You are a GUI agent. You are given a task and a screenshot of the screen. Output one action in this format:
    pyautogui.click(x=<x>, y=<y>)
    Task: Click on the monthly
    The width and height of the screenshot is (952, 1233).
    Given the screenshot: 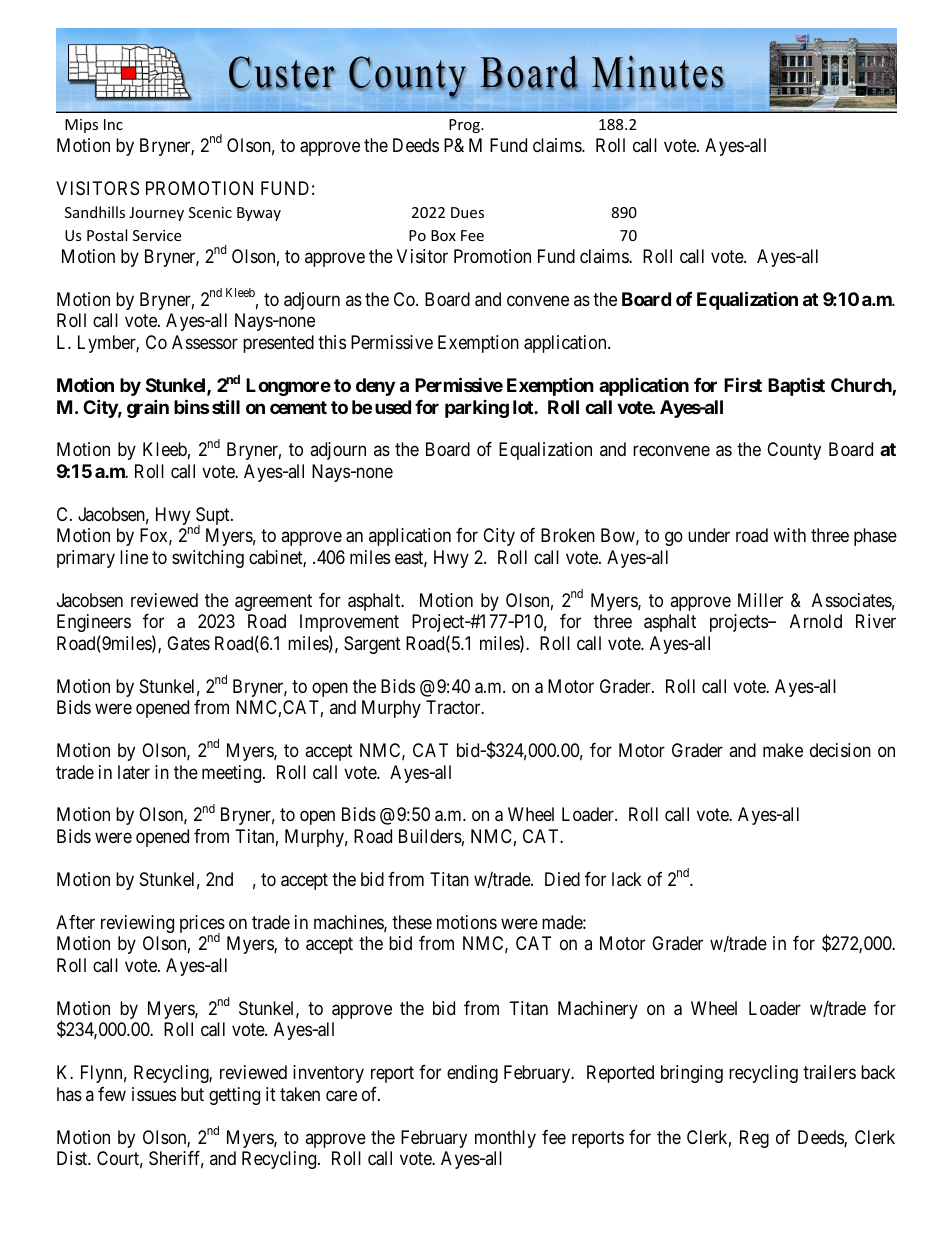 What is the action you would take?
    pyautogui.click(x=505, y=1139)
